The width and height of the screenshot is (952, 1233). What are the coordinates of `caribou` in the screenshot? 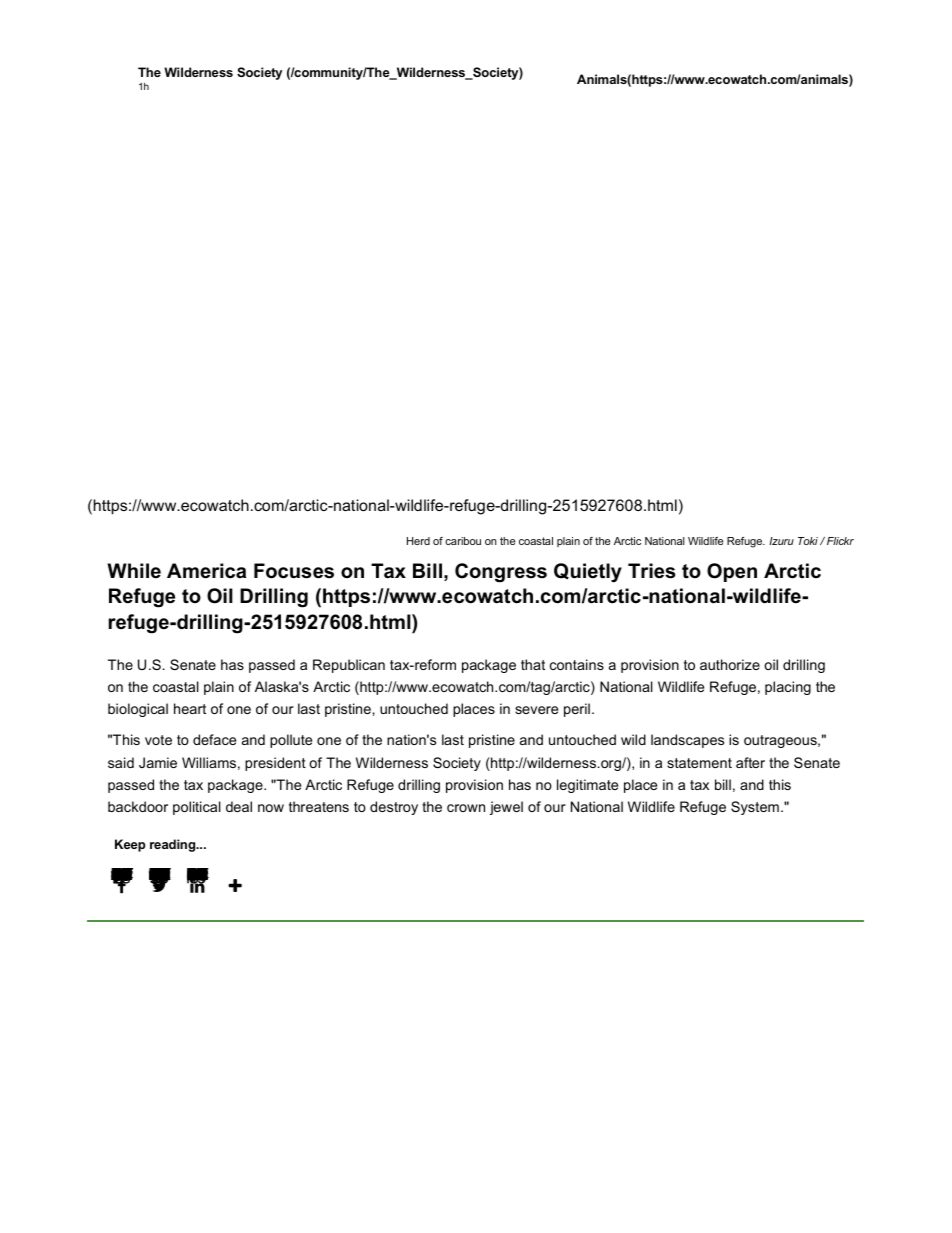 It's located at (463, 541).
